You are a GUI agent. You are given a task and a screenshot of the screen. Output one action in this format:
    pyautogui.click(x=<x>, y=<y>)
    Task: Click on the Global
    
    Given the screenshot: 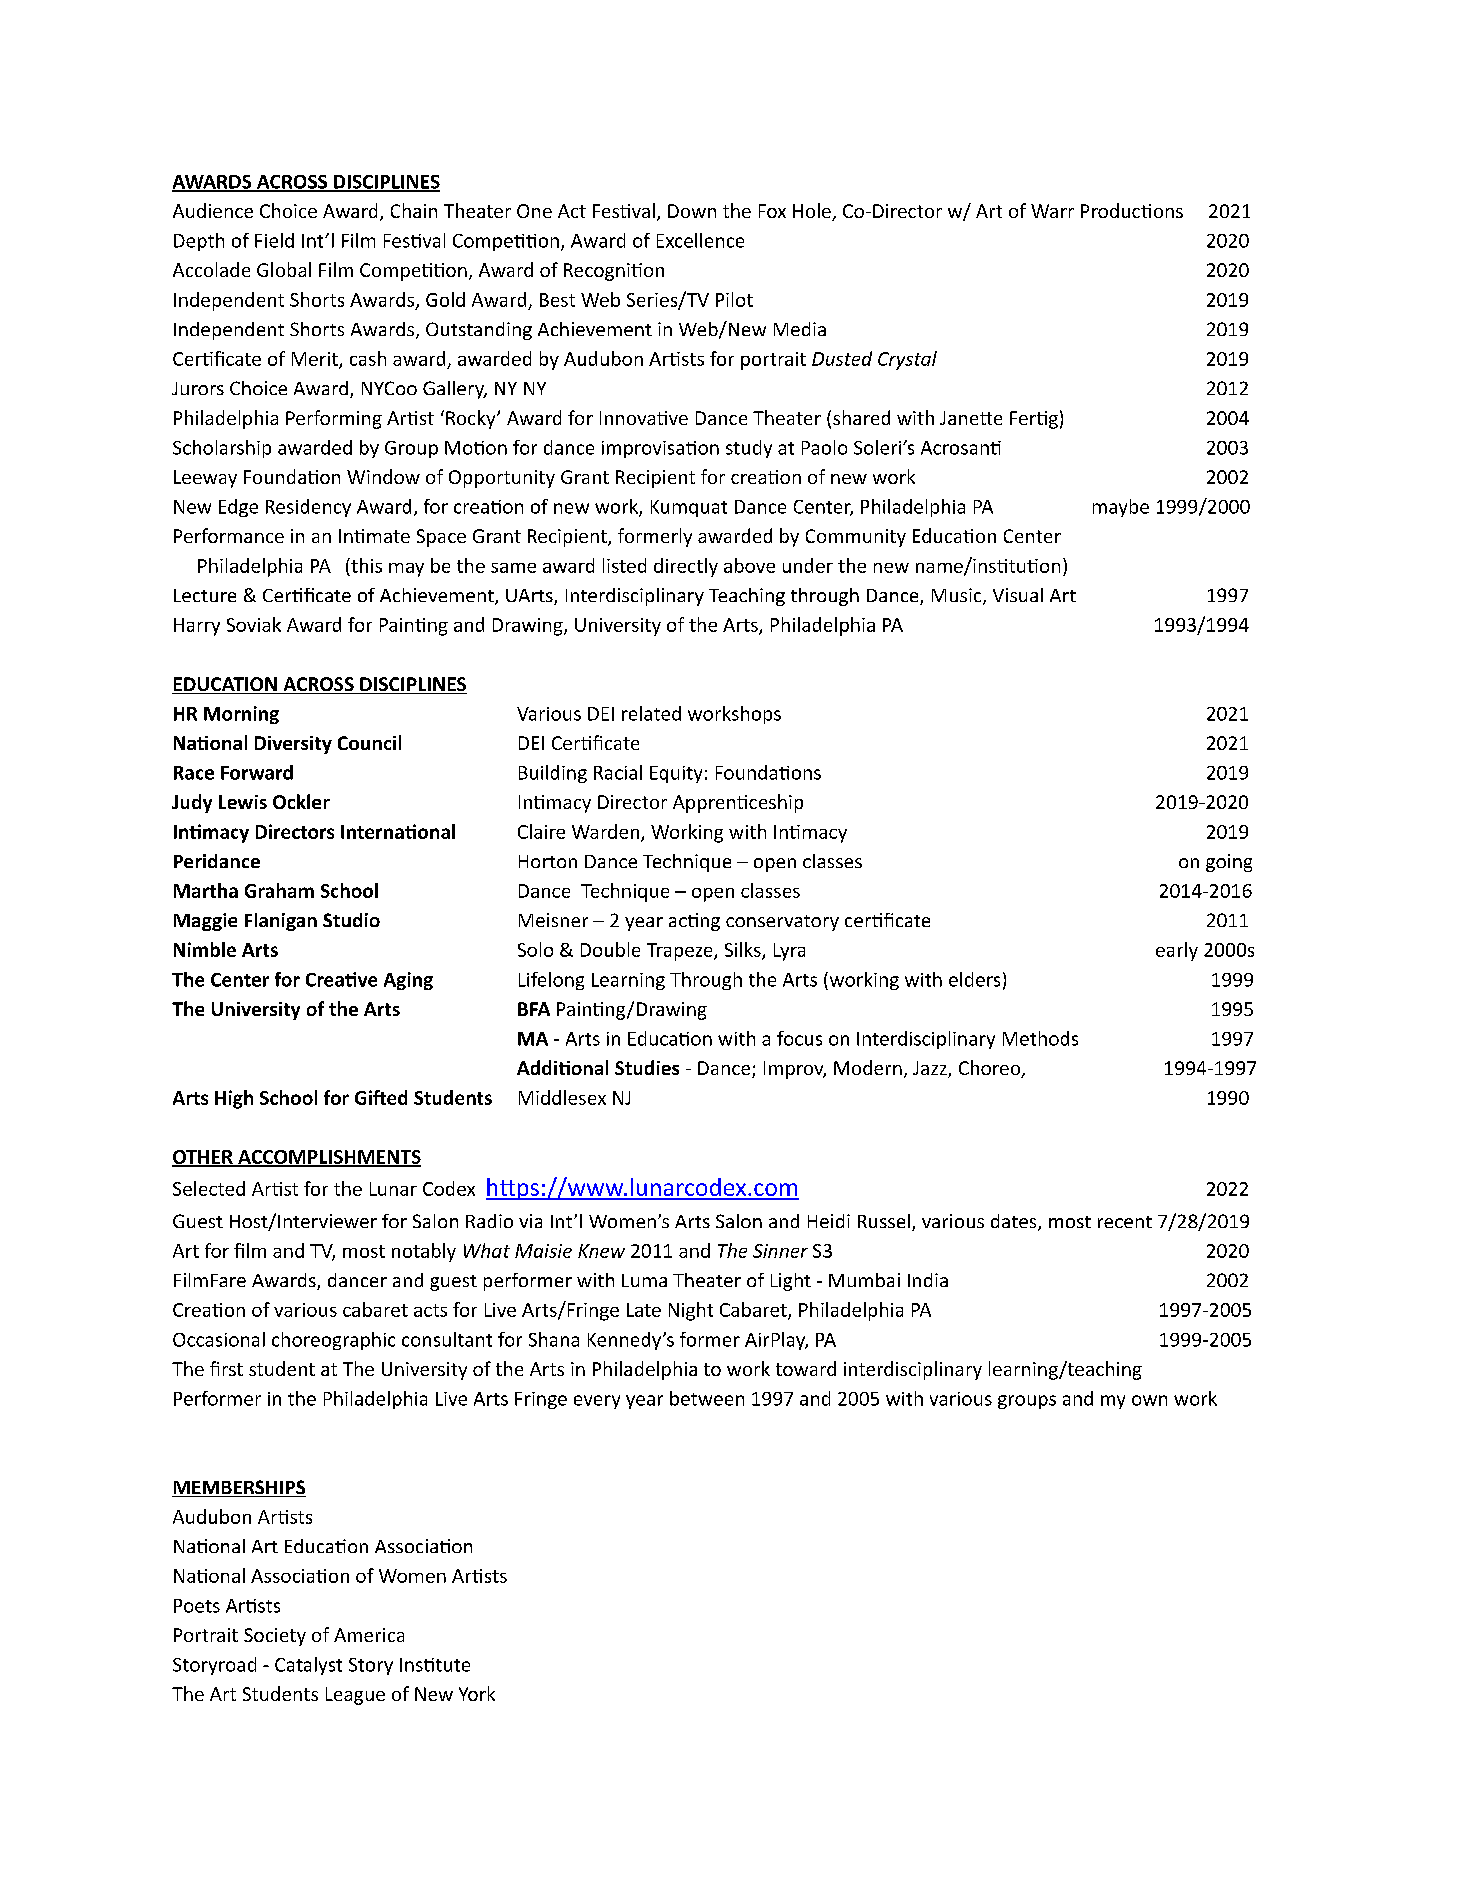 What is the action you would take?
    pyautogui.click(x=284, y=269)
